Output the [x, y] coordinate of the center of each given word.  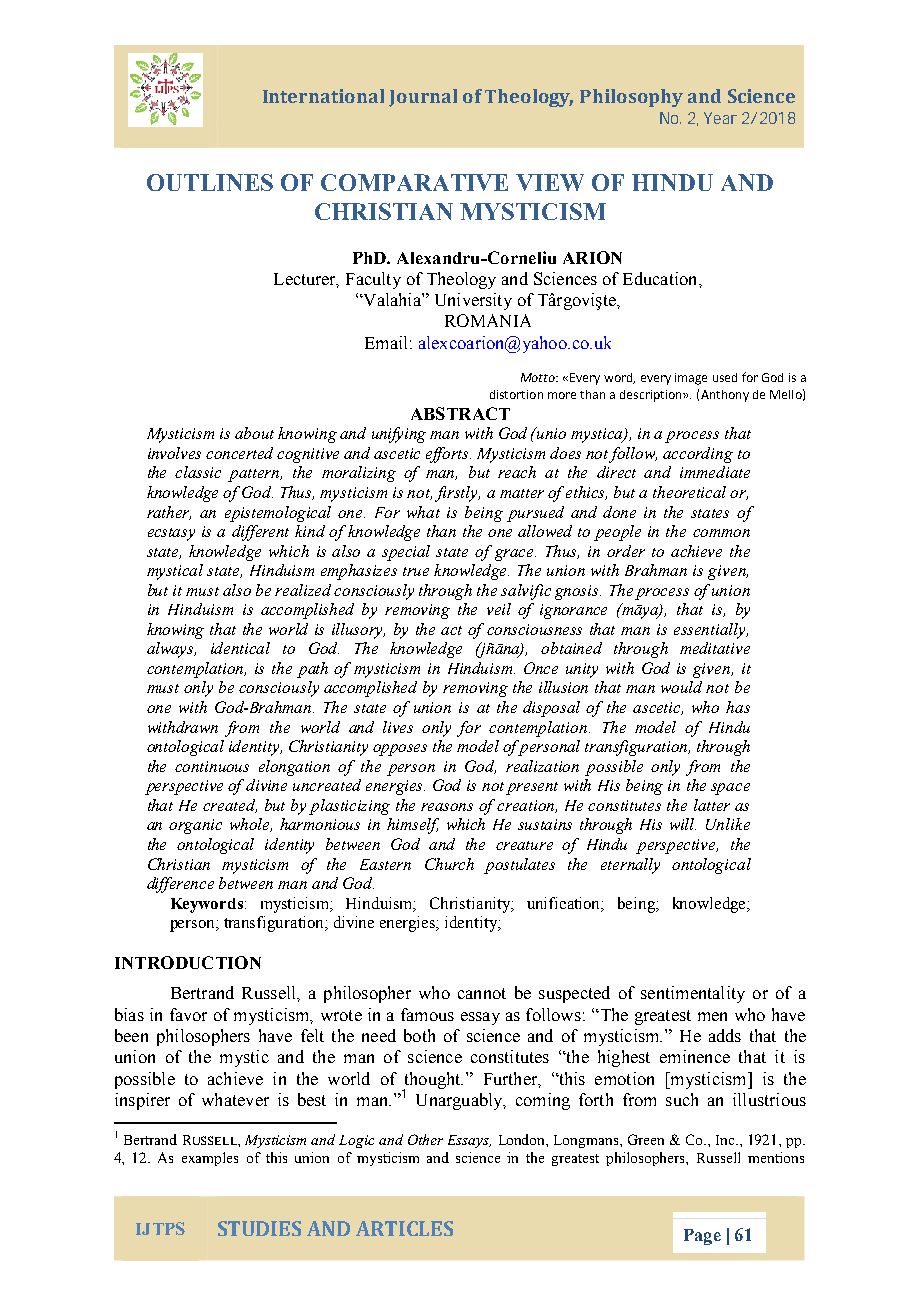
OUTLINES [210, 182]
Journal [423, 98]
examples [210, 1159]
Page [702, 1237]
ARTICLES [404, 1228]
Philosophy [631, 98]
